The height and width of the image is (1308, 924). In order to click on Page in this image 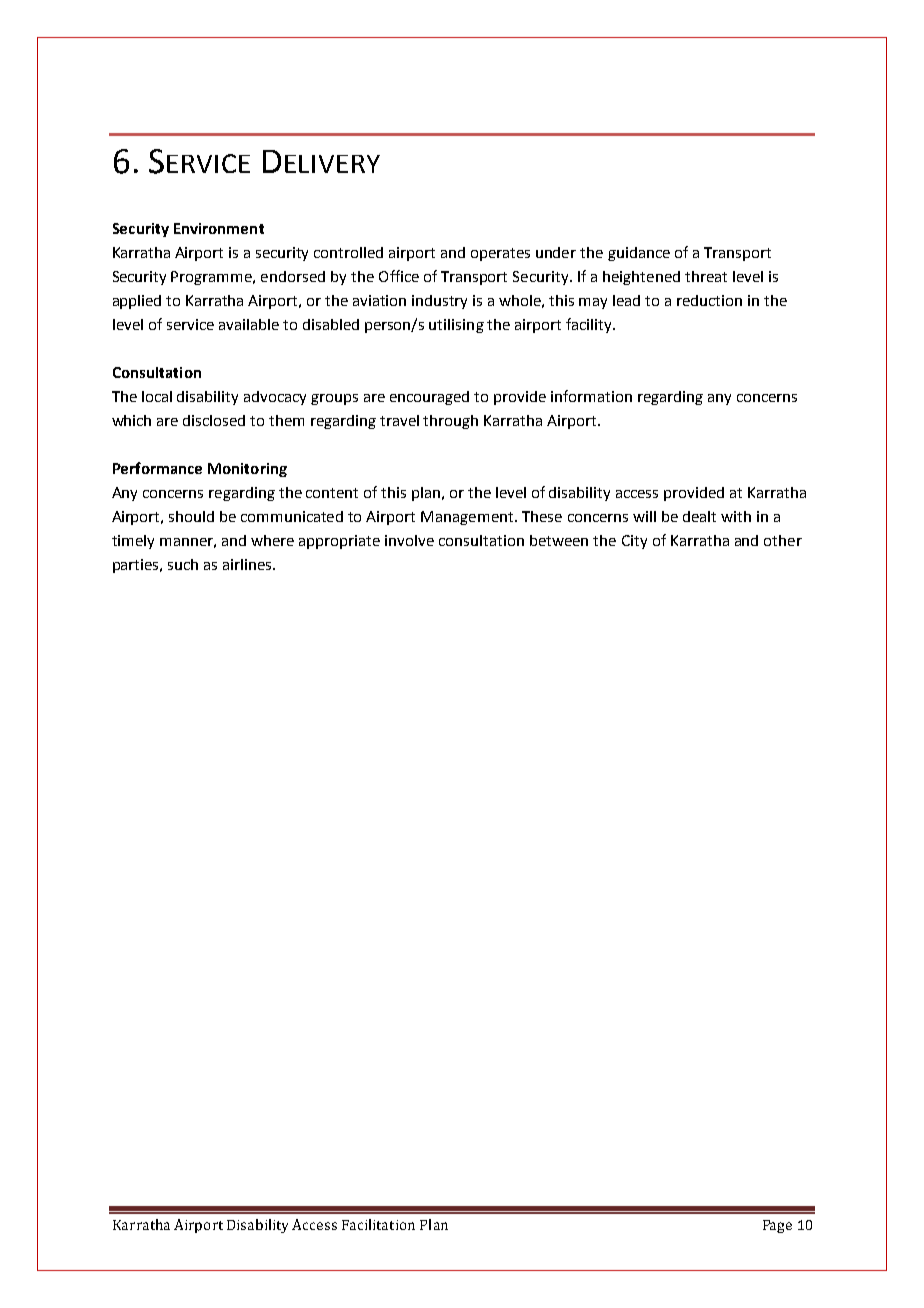, I will do `click(777, 1226)`.
